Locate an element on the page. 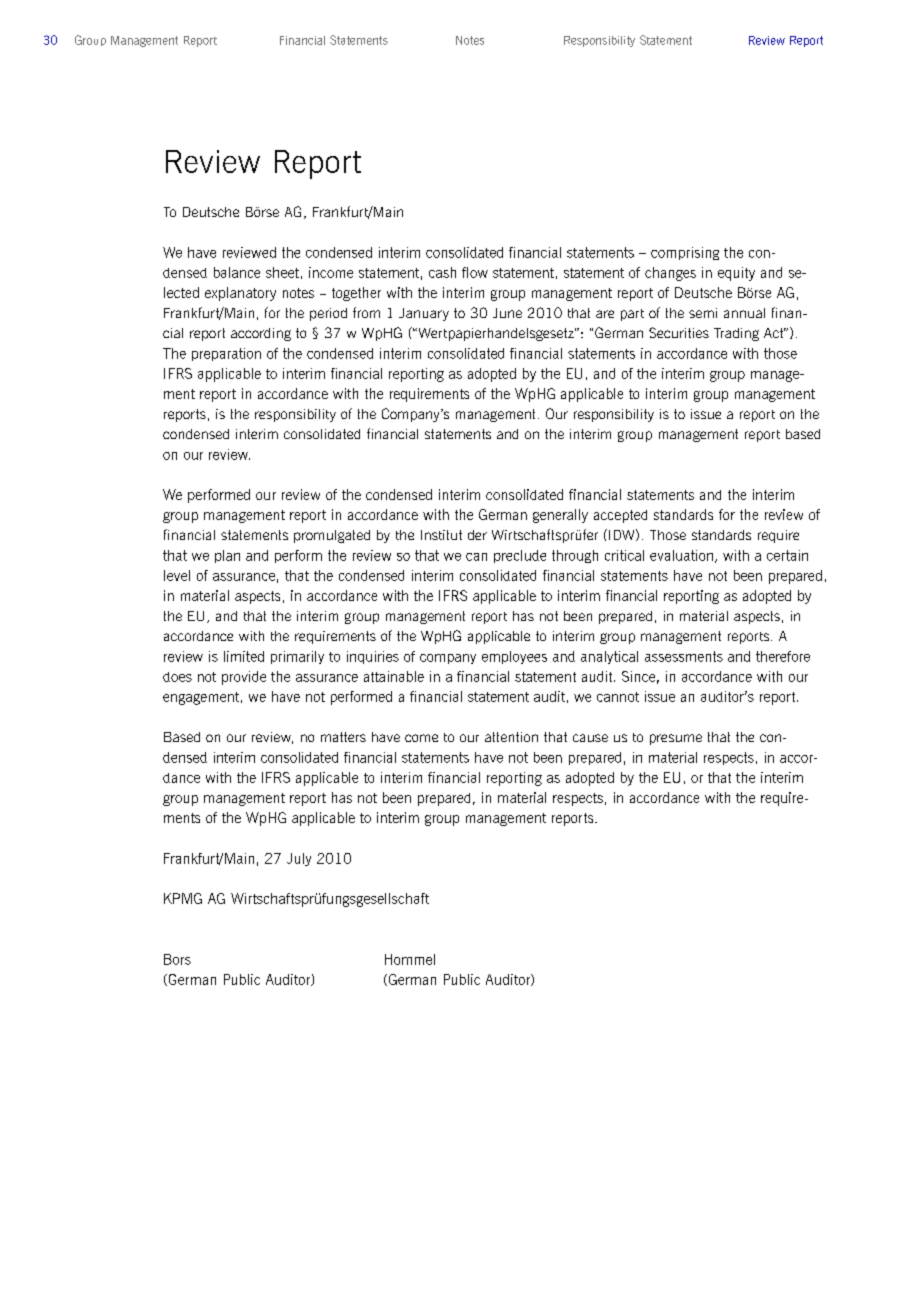 The width and height of the image is (924, 1308). accepted is located at coordinates (620, 516).
